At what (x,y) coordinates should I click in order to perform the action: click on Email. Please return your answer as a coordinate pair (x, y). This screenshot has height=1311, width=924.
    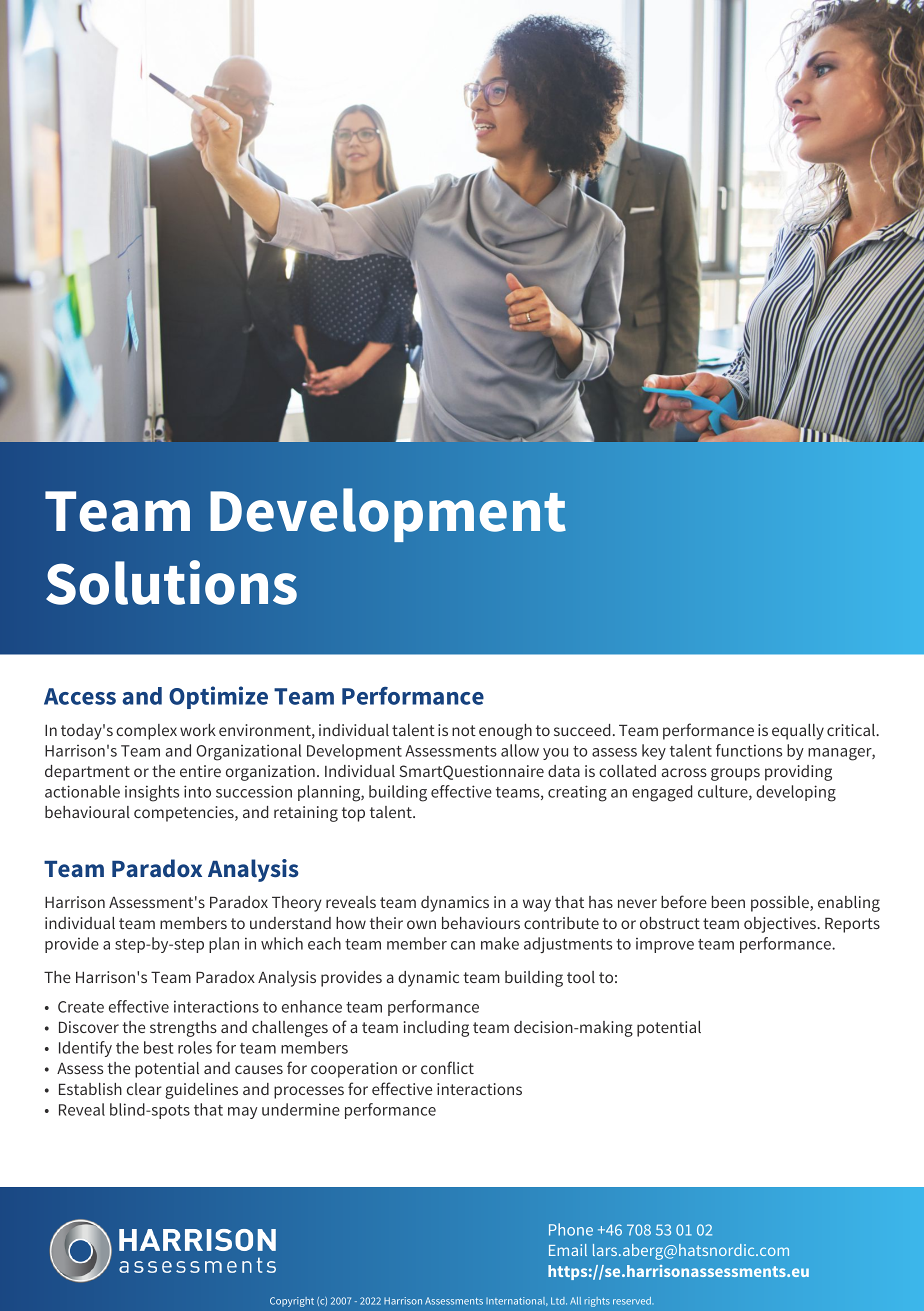
    Looking at the image, I should click on (568, 1250).
